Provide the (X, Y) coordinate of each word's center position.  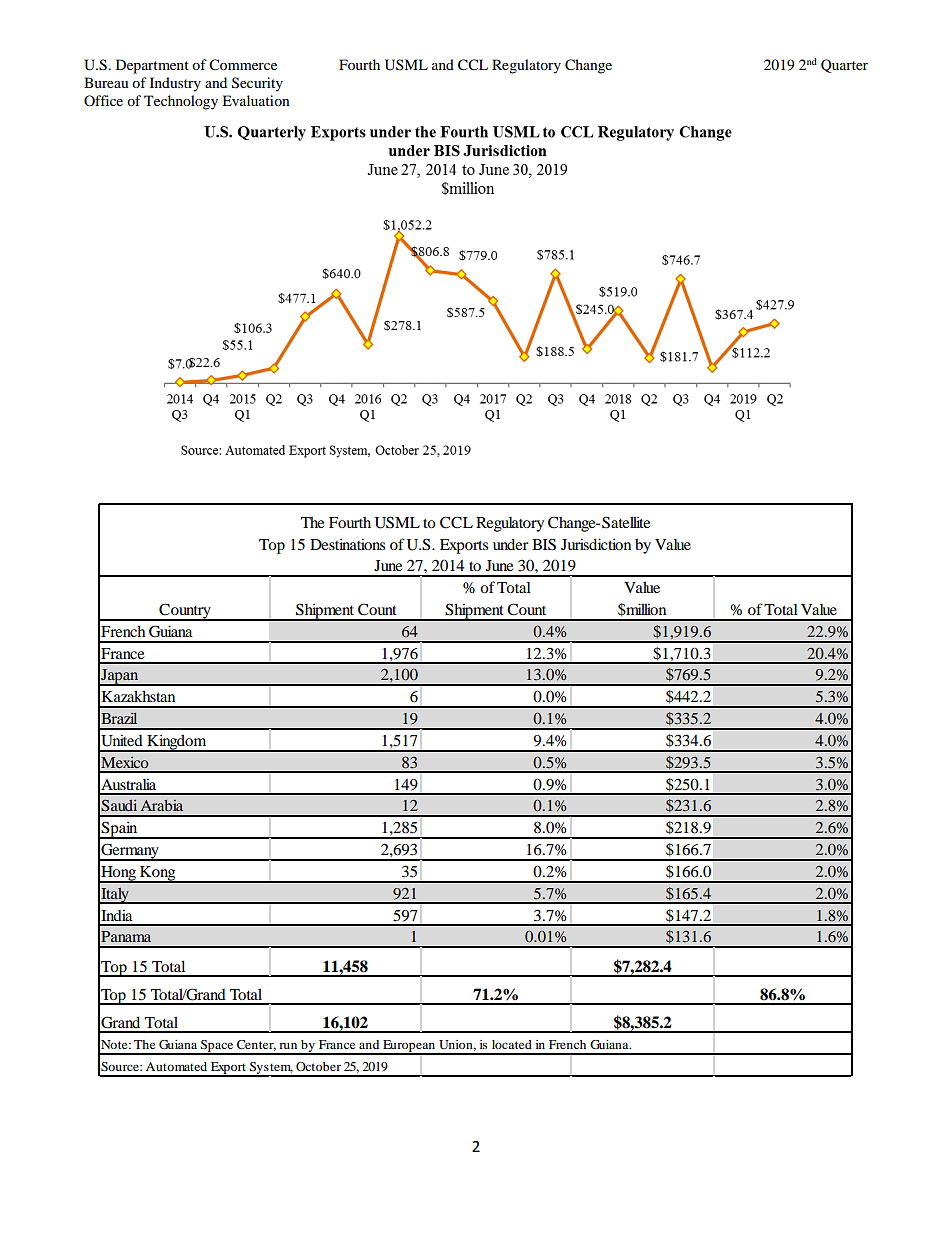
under (511, 544)
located (512, 1044)
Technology (181, 102)
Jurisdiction (596, 544)
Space (217, 1047)
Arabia (161, 805)
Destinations (347, 544)
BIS (544, 544)
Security (257, 84)
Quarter (844, 66)
